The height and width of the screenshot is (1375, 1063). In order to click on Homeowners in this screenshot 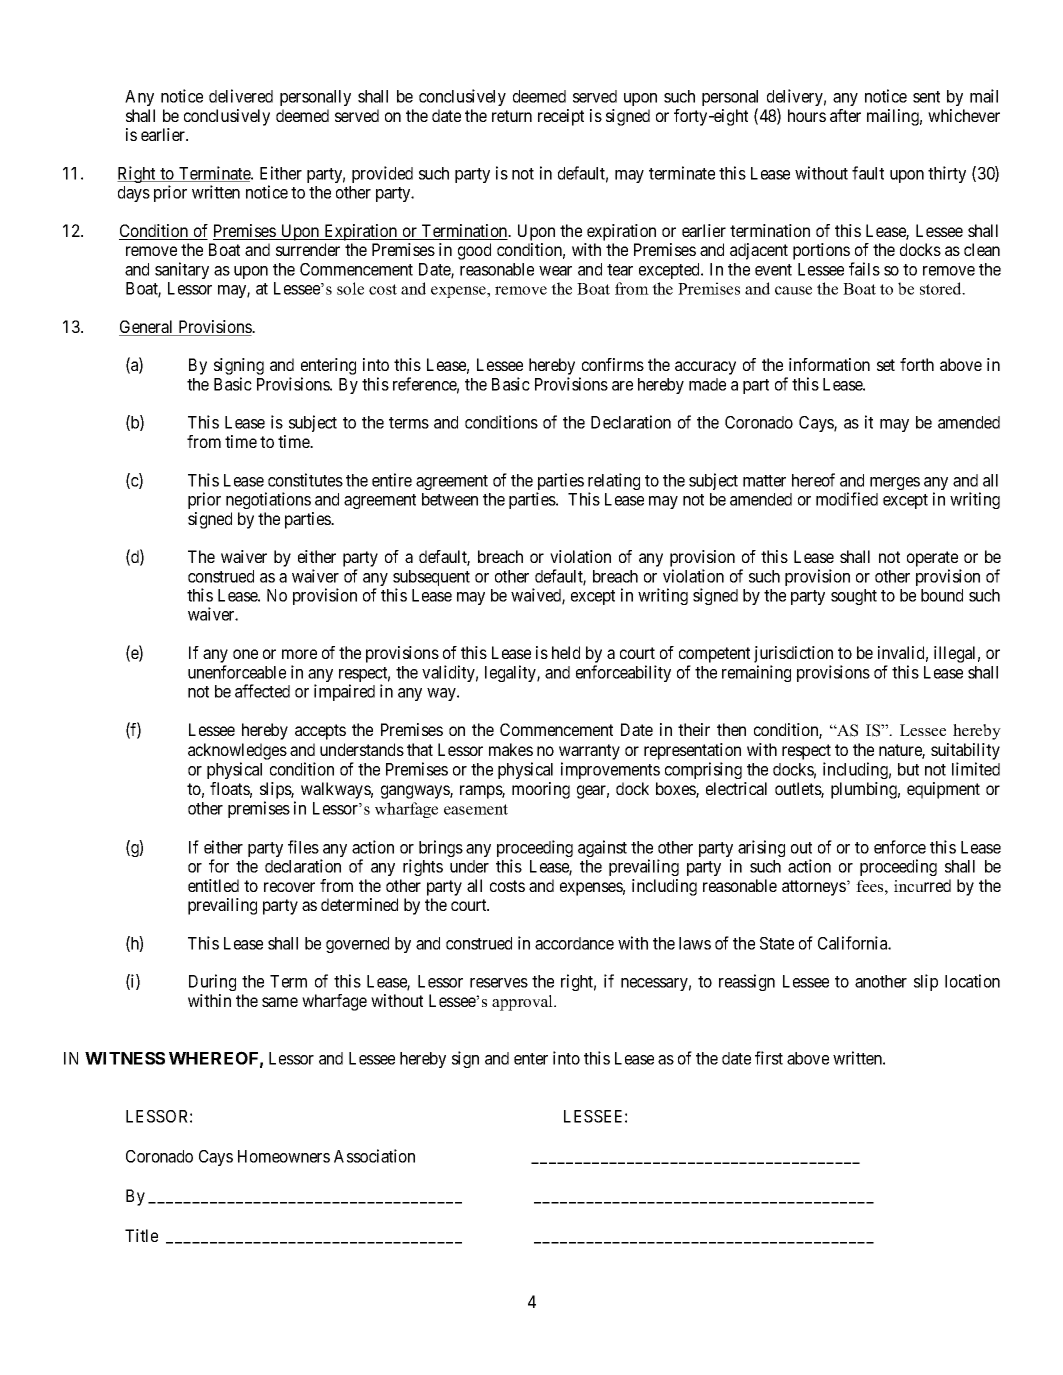, I will do `click(284, 1156)`.
